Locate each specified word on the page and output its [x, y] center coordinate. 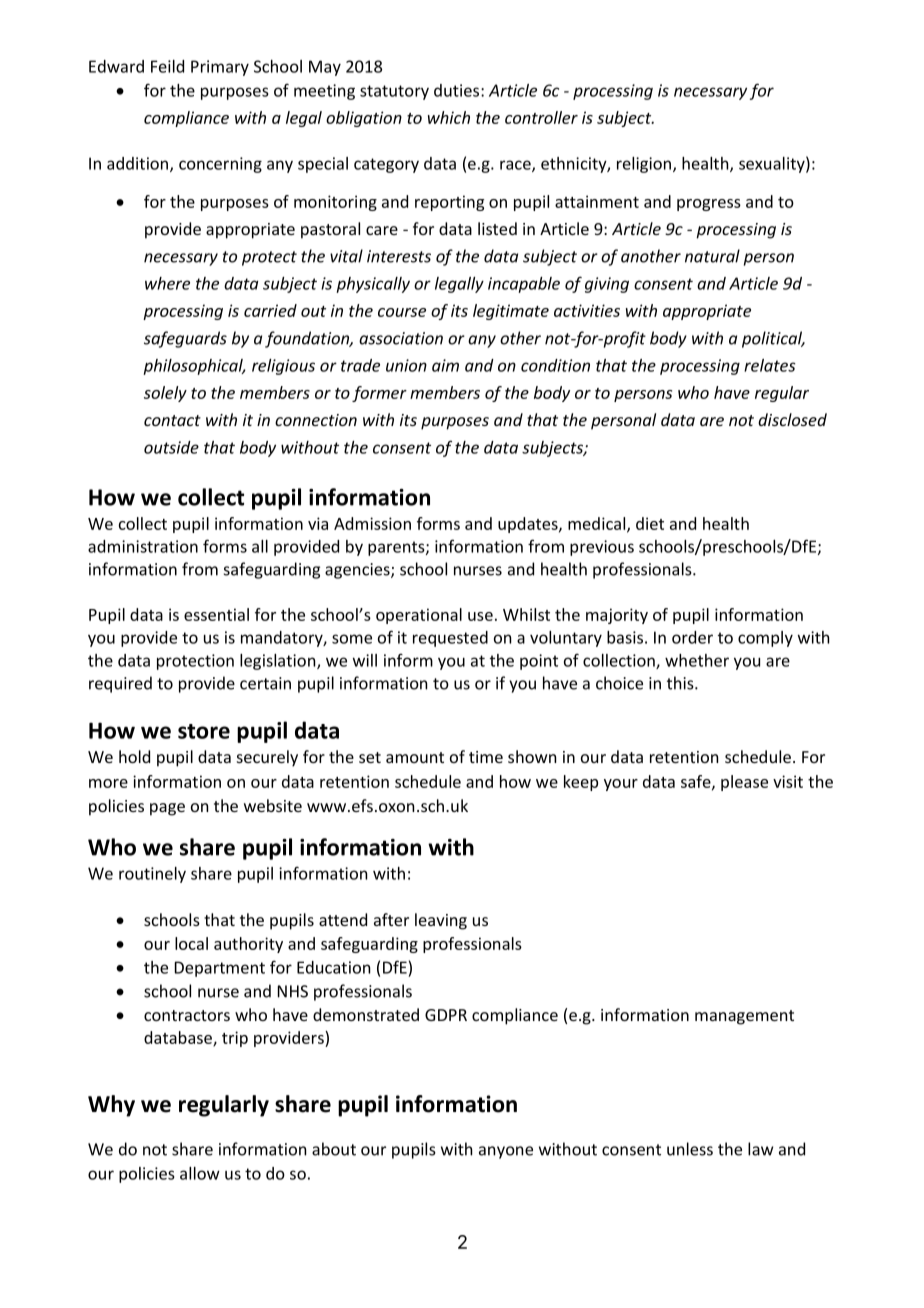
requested [450, 639]
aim [445, 365]
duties [458, 90]
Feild [167, 66]
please [744, 783]
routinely [152, 875]
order [692, 637]
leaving [441, 921]
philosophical [194, 367]
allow [200, 1173]
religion [645, 165]
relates [770, 365]
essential [216, 614]
